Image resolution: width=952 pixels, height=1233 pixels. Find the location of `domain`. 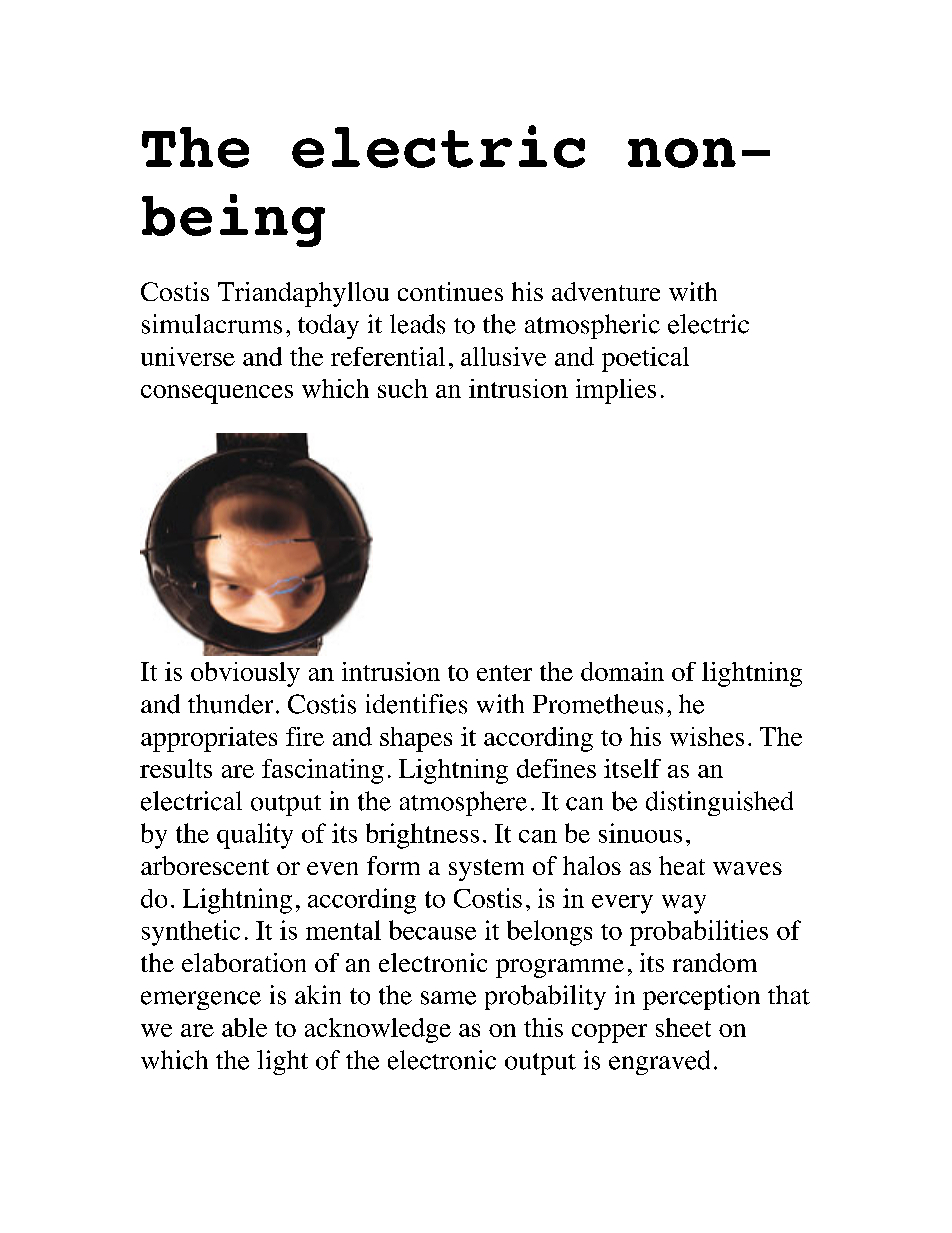

domain is located at coordinates (622, 671).
